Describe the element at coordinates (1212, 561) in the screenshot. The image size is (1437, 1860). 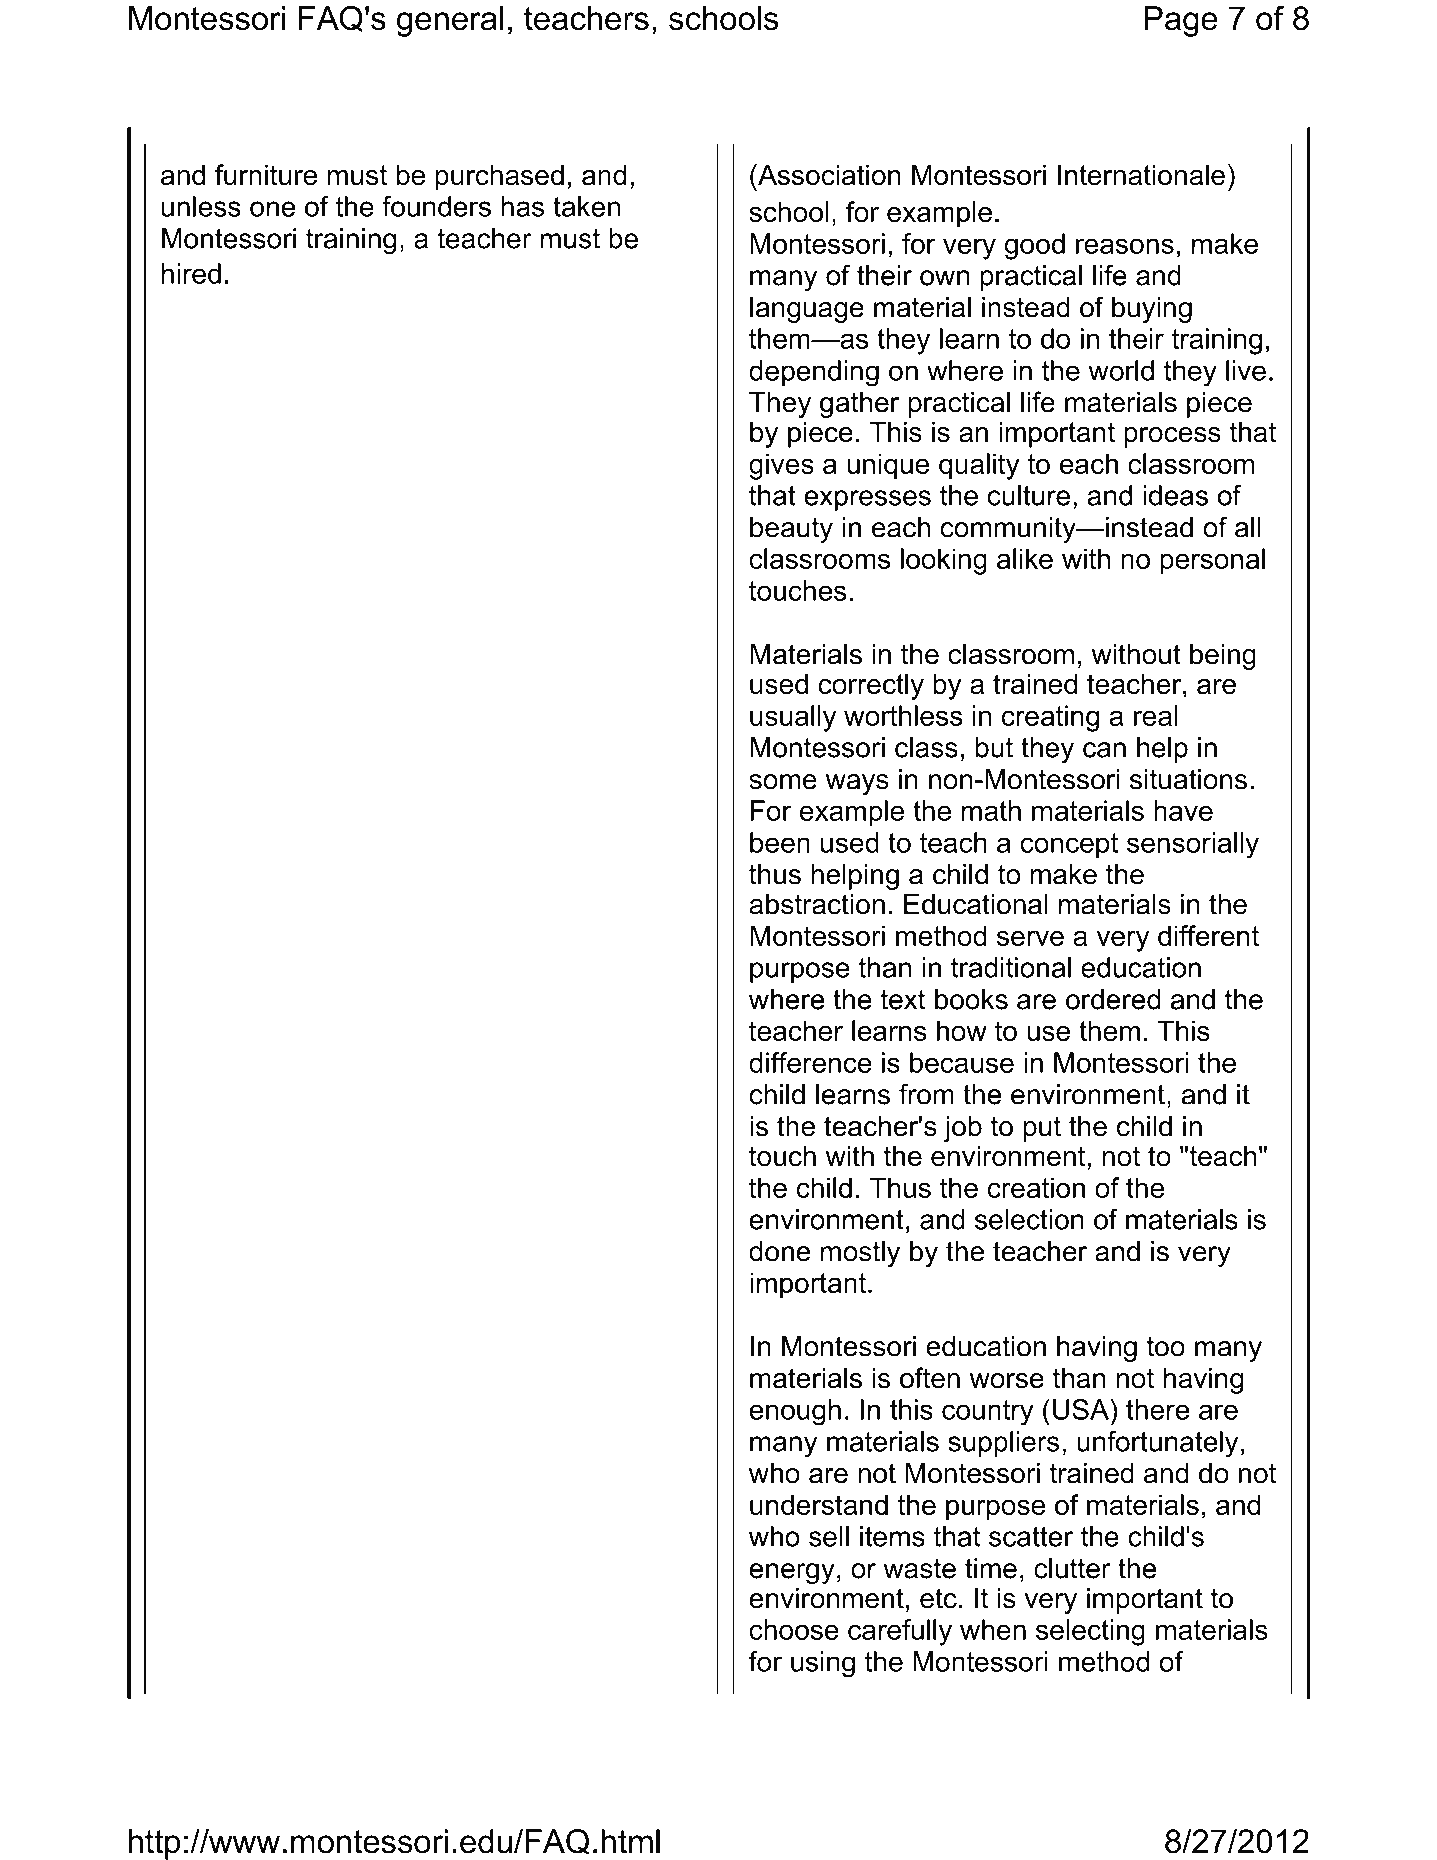
I see `personal` at that location.
